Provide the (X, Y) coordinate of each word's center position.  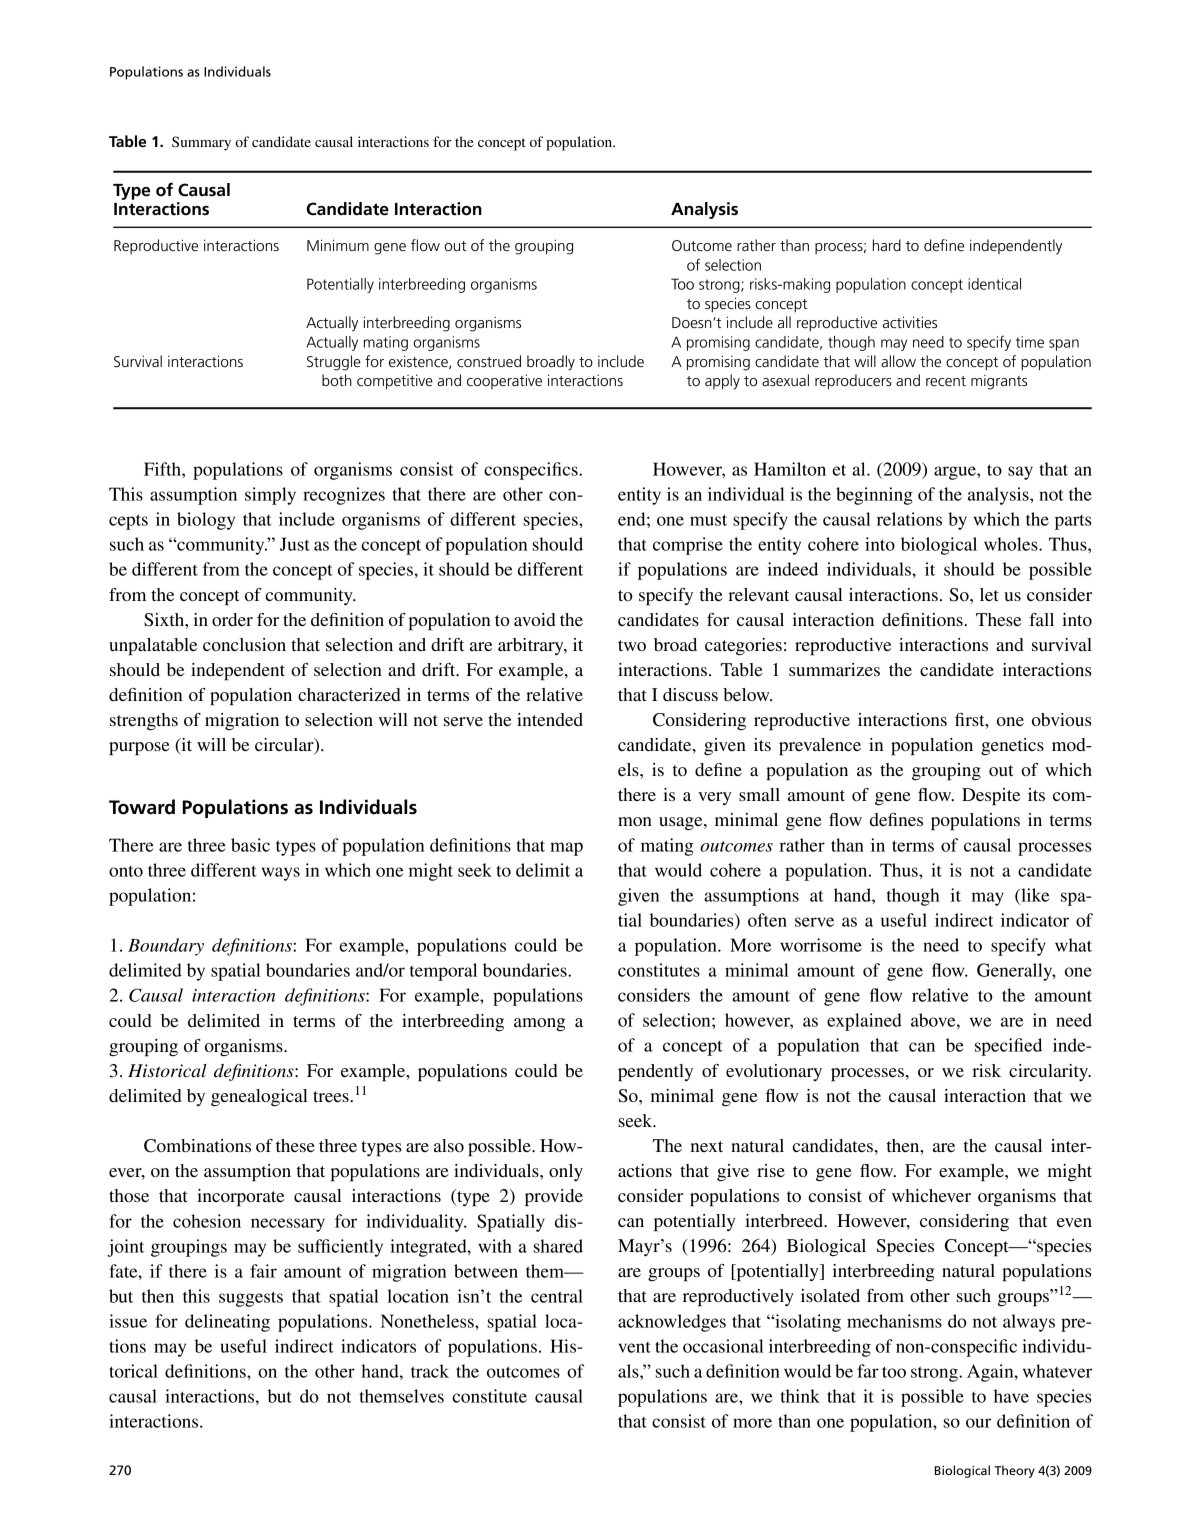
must (708, 520)
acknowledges (672, 1323)
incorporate (240, 1198)
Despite (991, 797)
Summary (201, 143)
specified (1008, 1047)
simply (270, 496)
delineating (227, 1323)
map (566, 849)
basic (250, 845)
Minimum (338, 245)
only (566, 1172)
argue (956, 473)
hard (887, 245)
